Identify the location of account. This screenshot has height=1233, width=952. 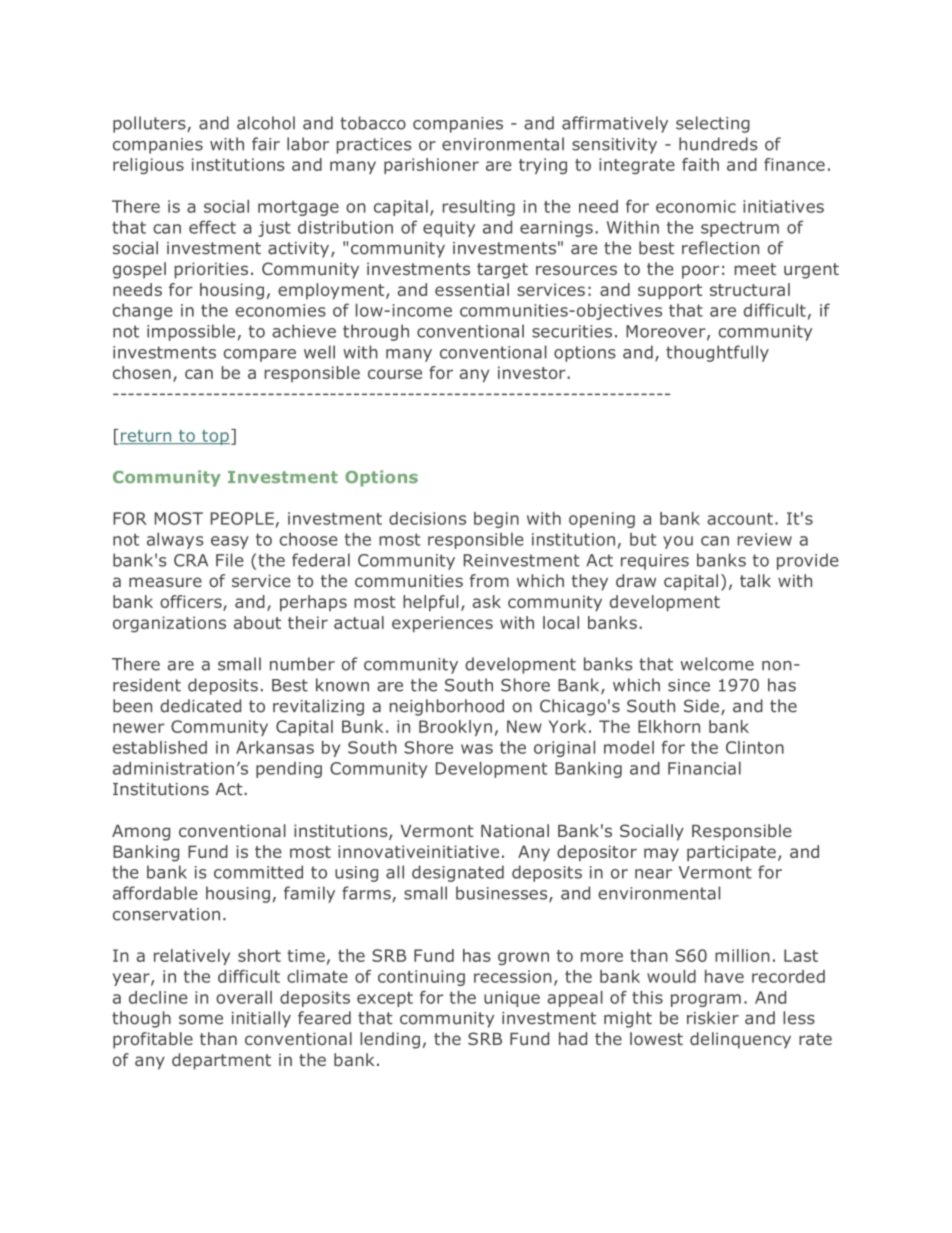
(740, 519).
